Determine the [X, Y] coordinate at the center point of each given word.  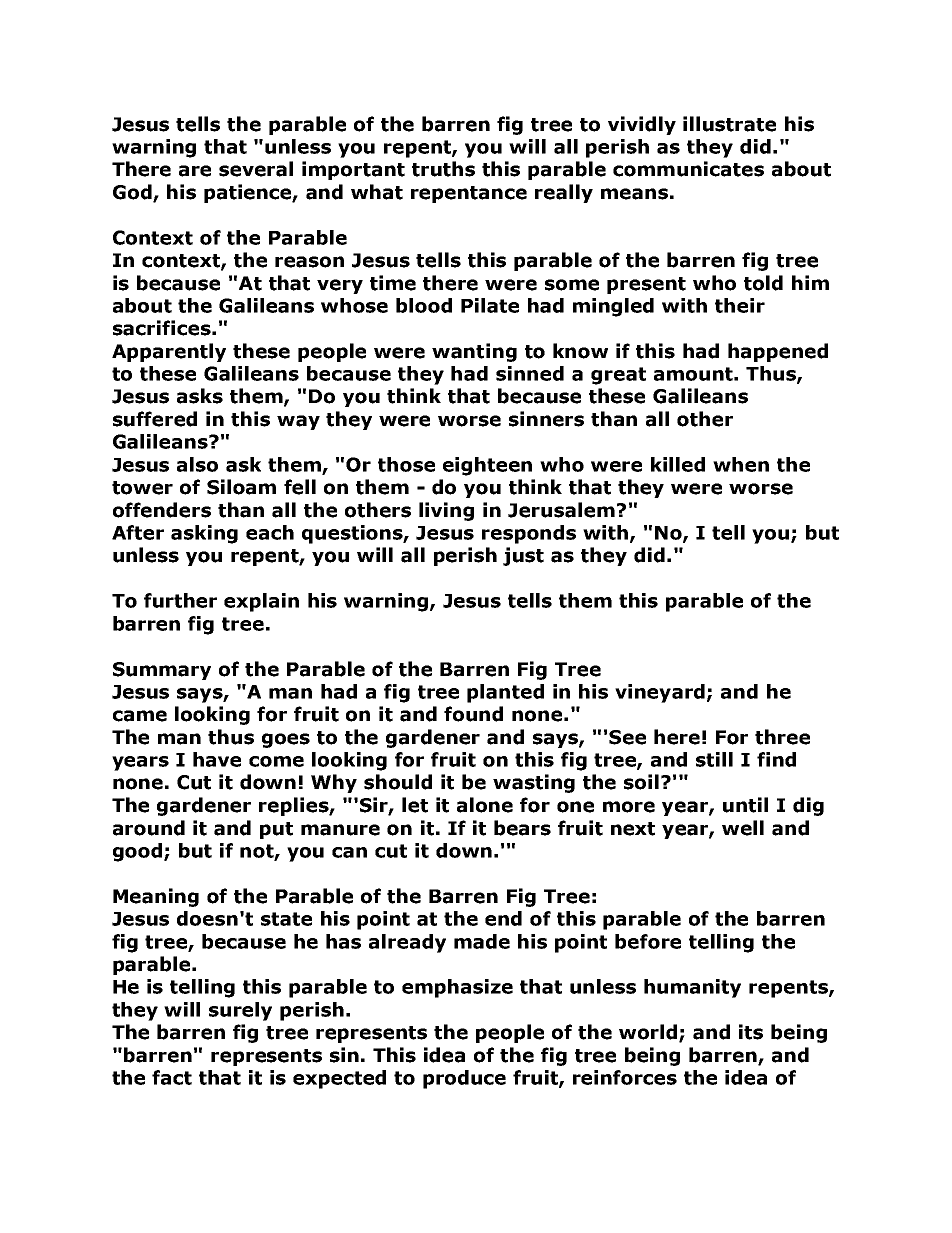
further [180, 600]
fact [172, 1077]
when [741, 464]
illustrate [729, 124]
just [523, 556]
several [256, 169]
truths [443, 169]
